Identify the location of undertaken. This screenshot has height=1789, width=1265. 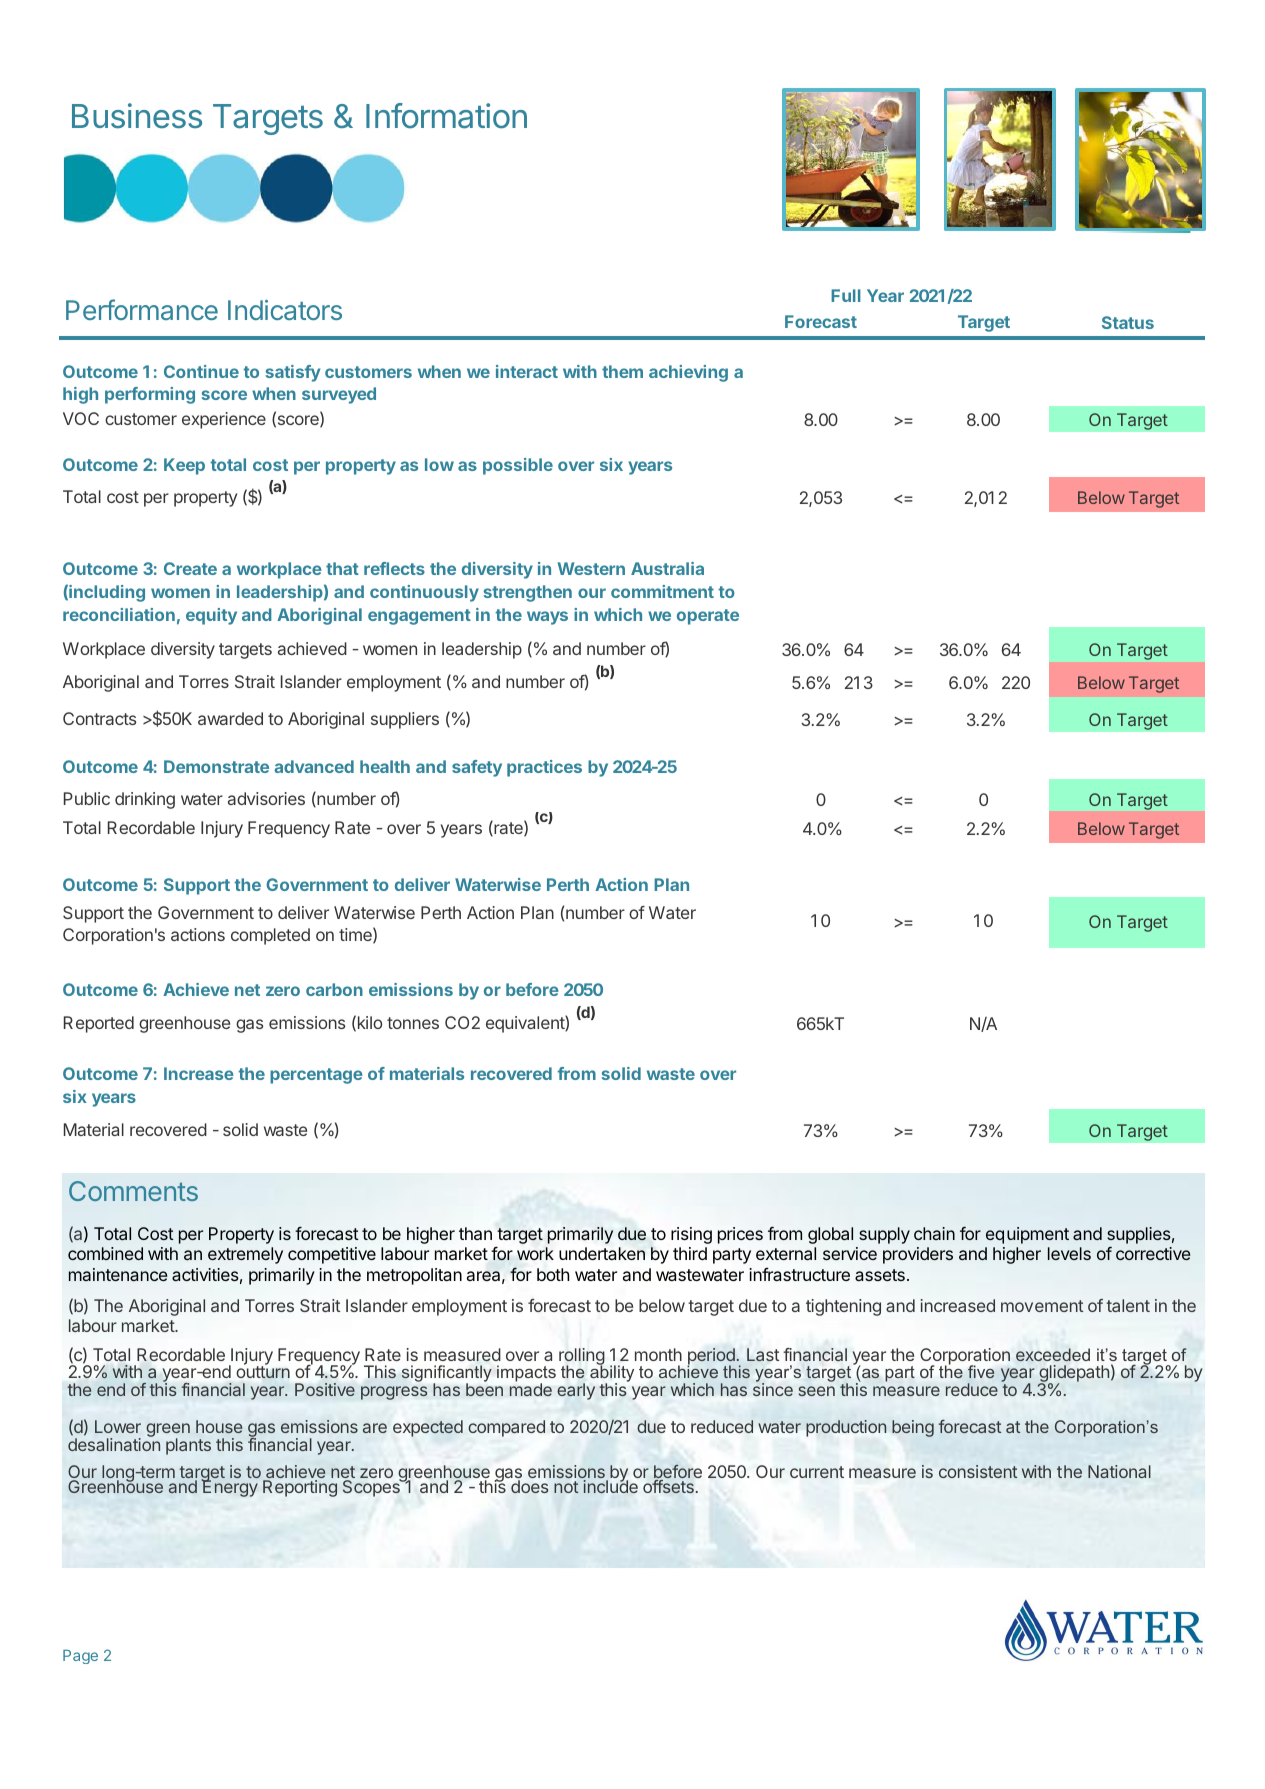
(602, 1253).
